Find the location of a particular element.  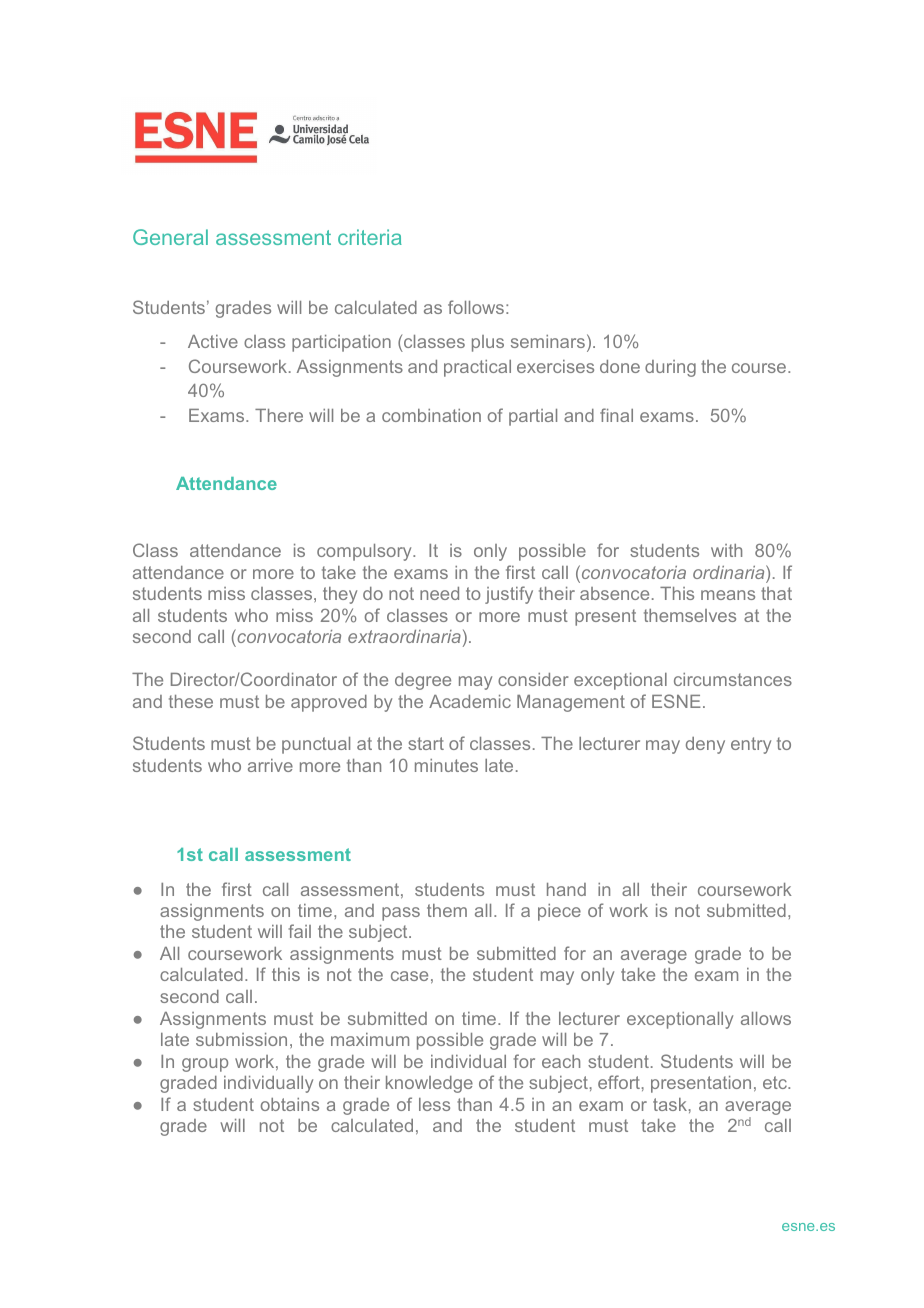

group is located at coordinates (205, 1065).
